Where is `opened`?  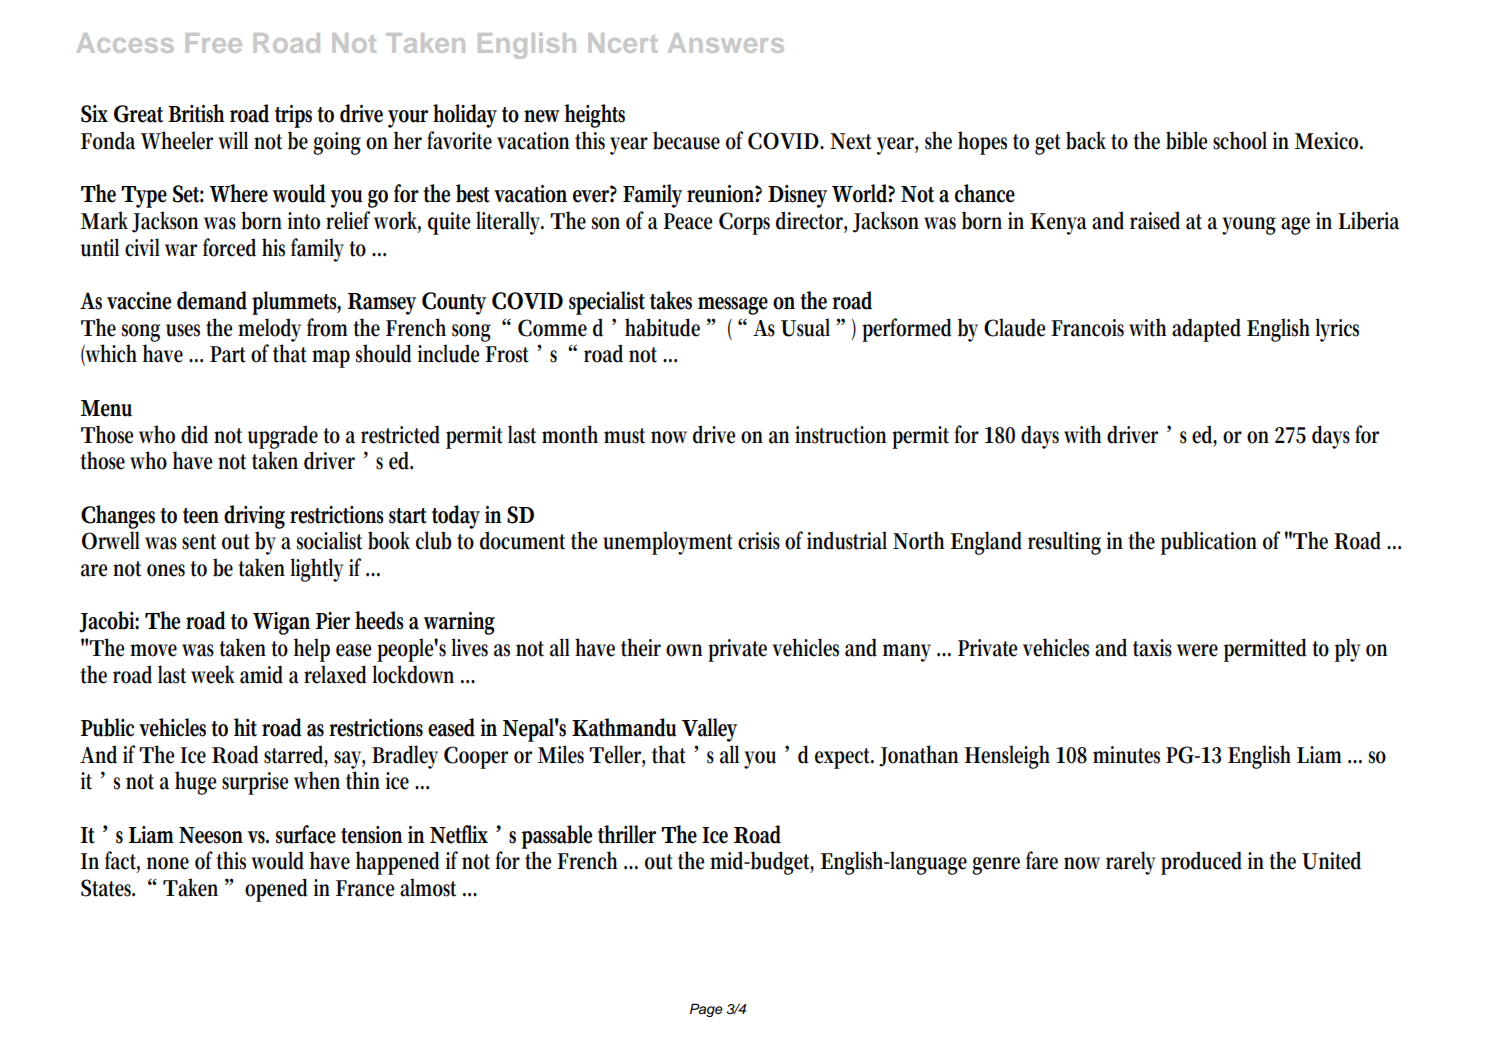 opened is located at coordinates (276, 890).
